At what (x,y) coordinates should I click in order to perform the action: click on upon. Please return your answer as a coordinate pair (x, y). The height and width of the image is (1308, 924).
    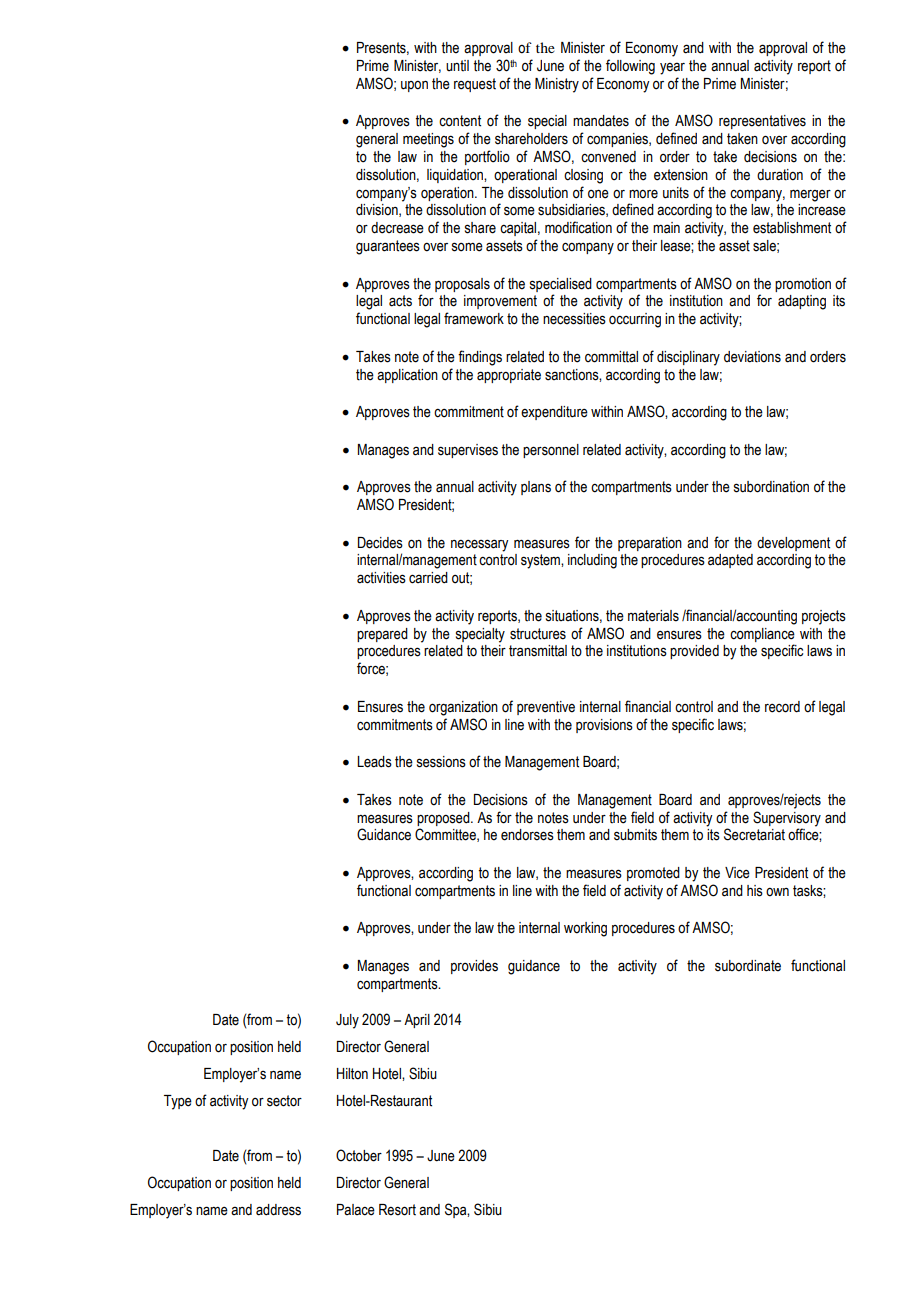
    Looking at the image, I should click on (414, 86).
